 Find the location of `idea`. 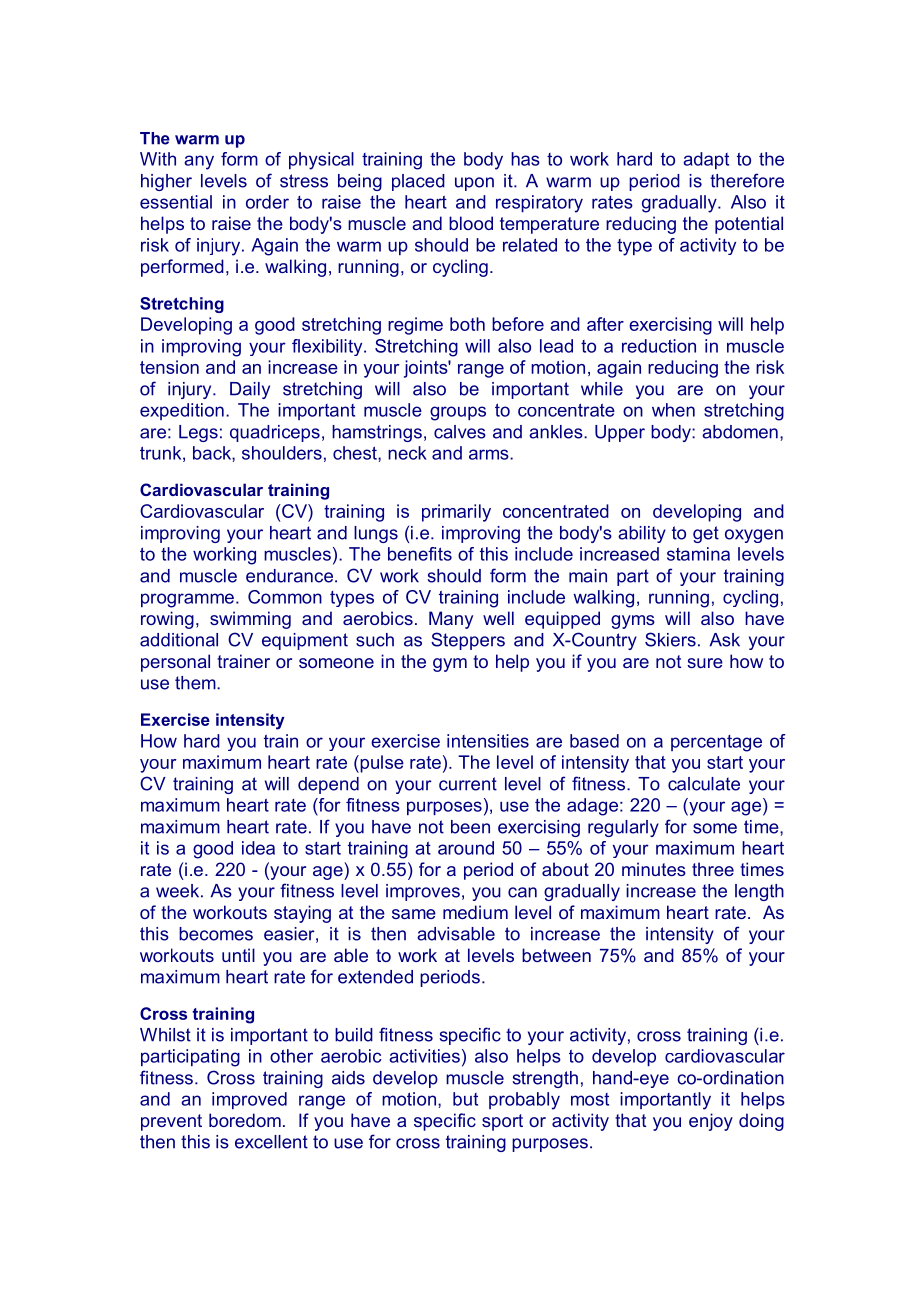

idea is located at coordinates (258, 848).
